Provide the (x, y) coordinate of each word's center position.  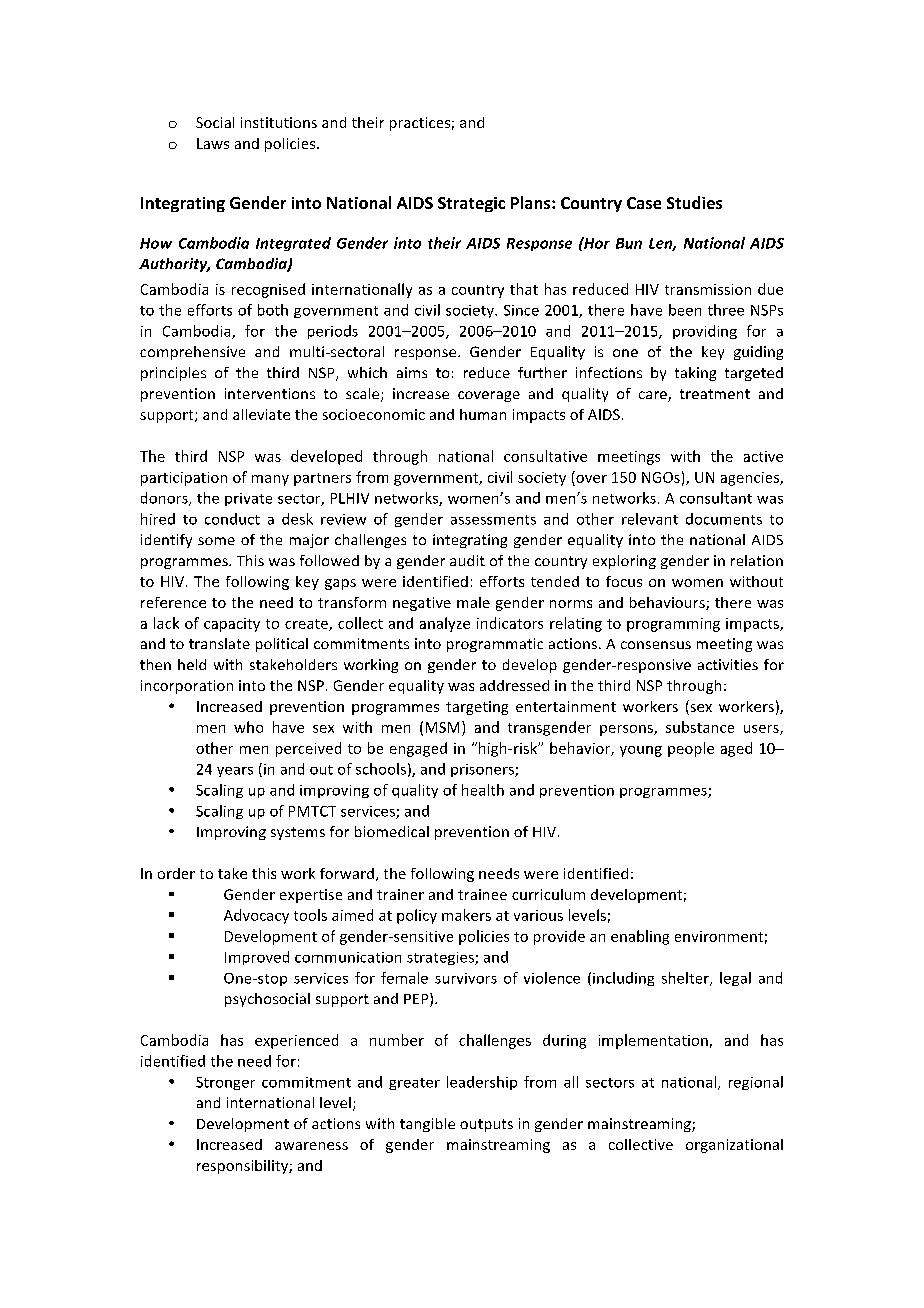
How (156, 243)
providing (705, 332)
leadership (482, 1083)
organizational (734, 1146)
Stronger (225, 1083)
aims (412, 372)
